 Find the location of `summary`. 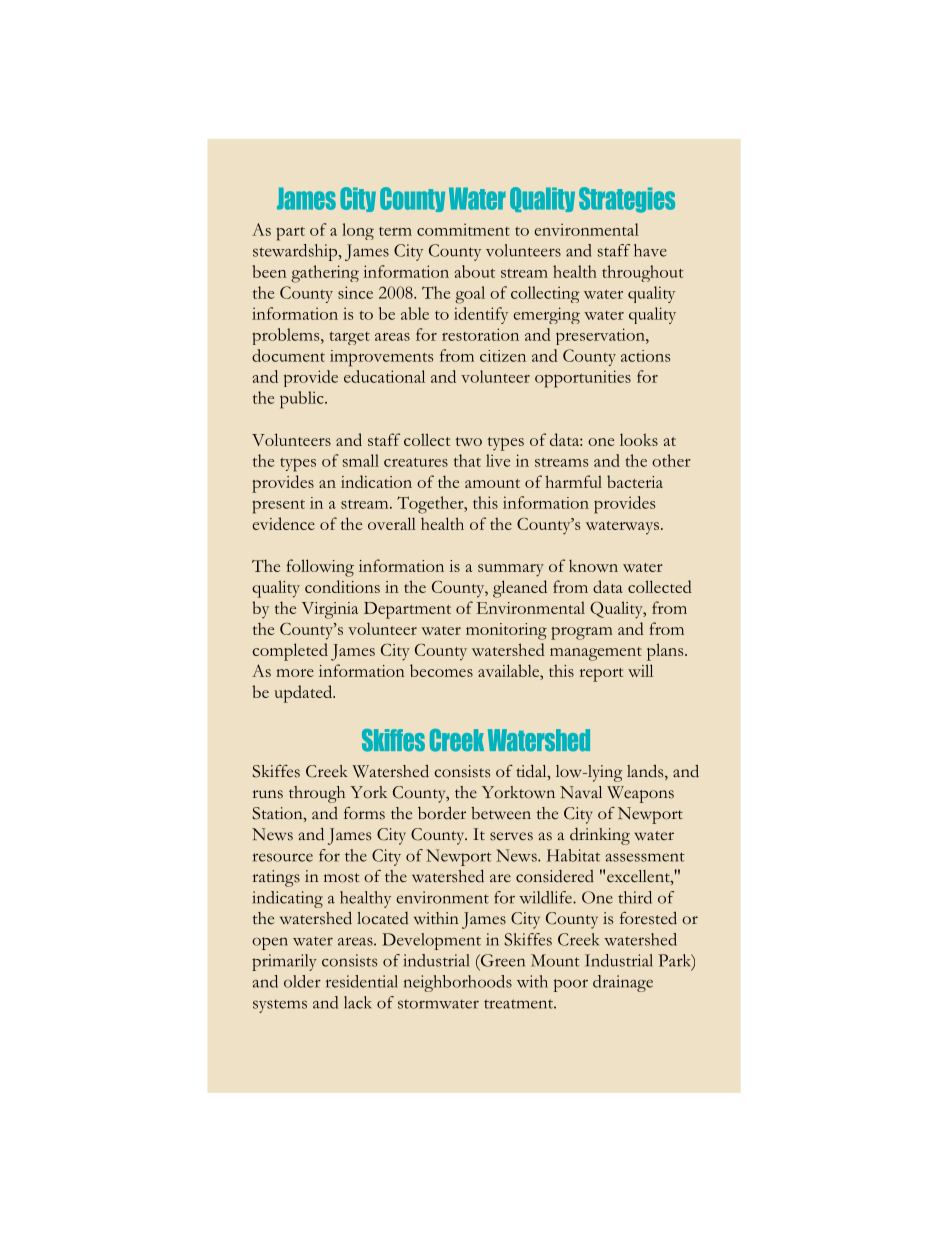

summary is located at coordinates (511, 570).
